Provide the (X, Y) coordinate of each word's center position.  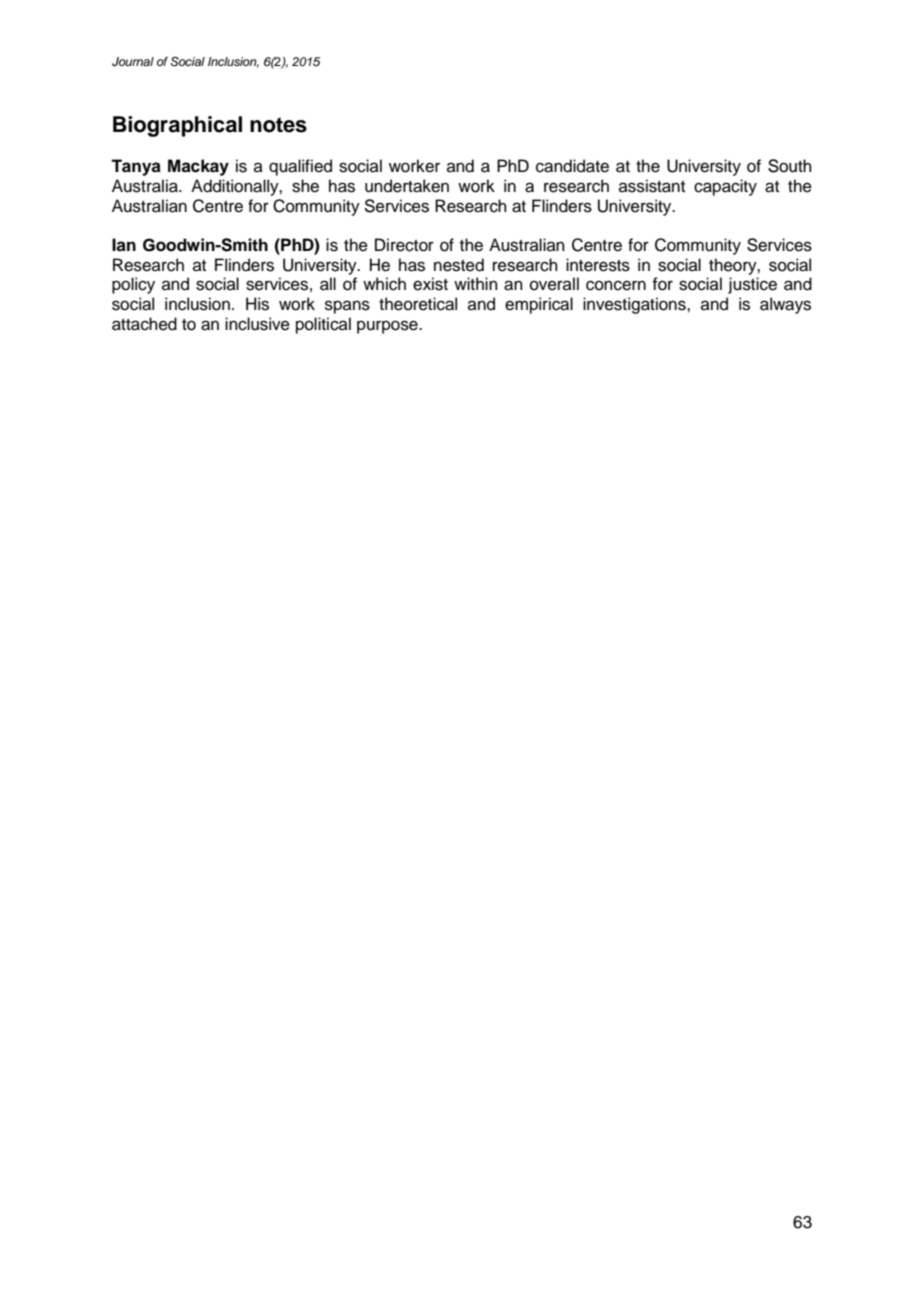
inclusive (257, 324)
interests (598, 265)
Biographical (177, 126)
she (305, 186)
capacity (725, 187)
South (790, 166)
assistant (652, 186)
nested (459, 265)
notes (278, 125)
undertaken (407, 186)
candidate (572, 166)
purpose (388, 327)
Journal (133, 62)
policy (133, 285)
